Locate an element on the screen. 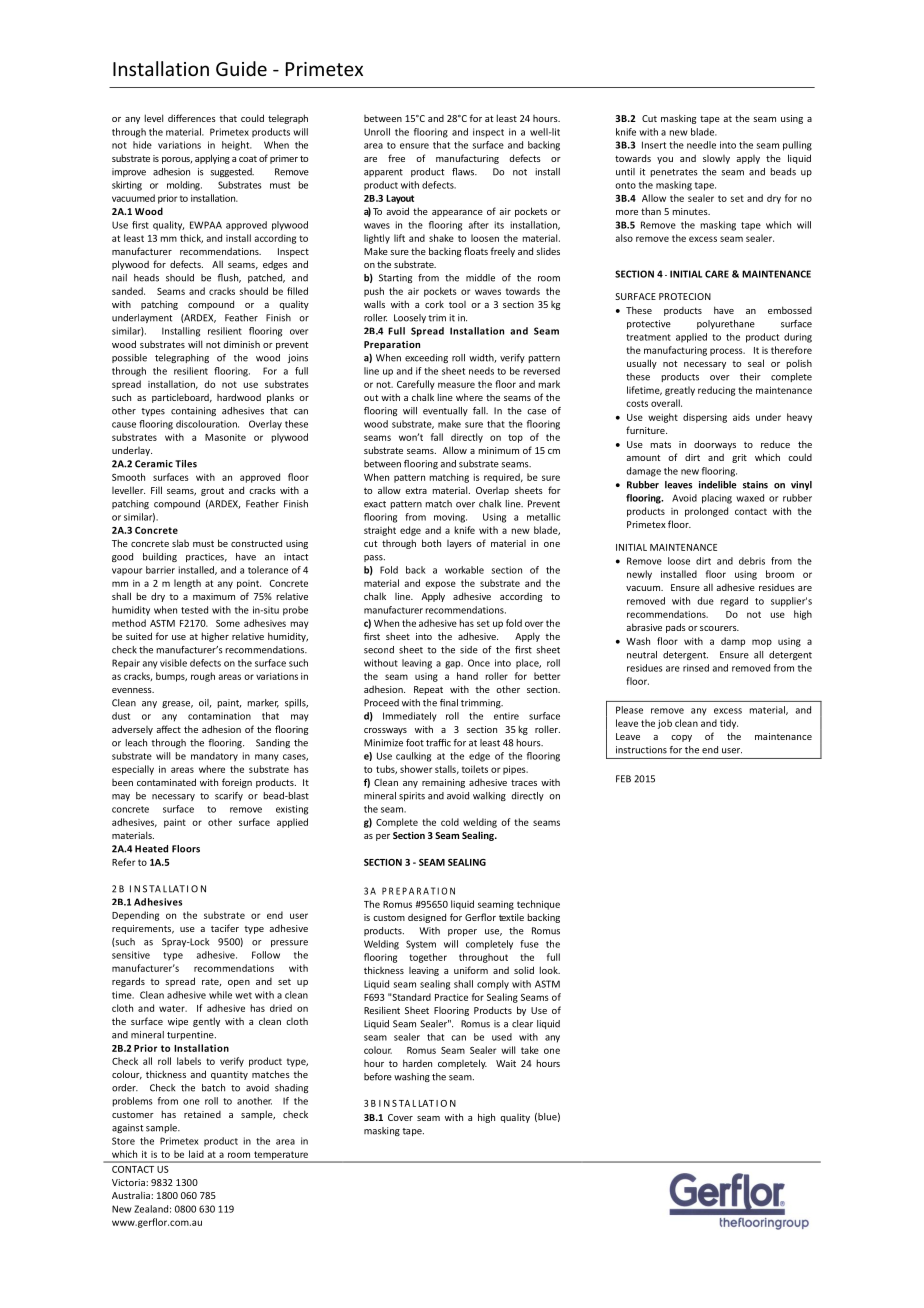 The height and width of the screenshot is (1308, 924). laid is located at coordinates (196, 1154).
